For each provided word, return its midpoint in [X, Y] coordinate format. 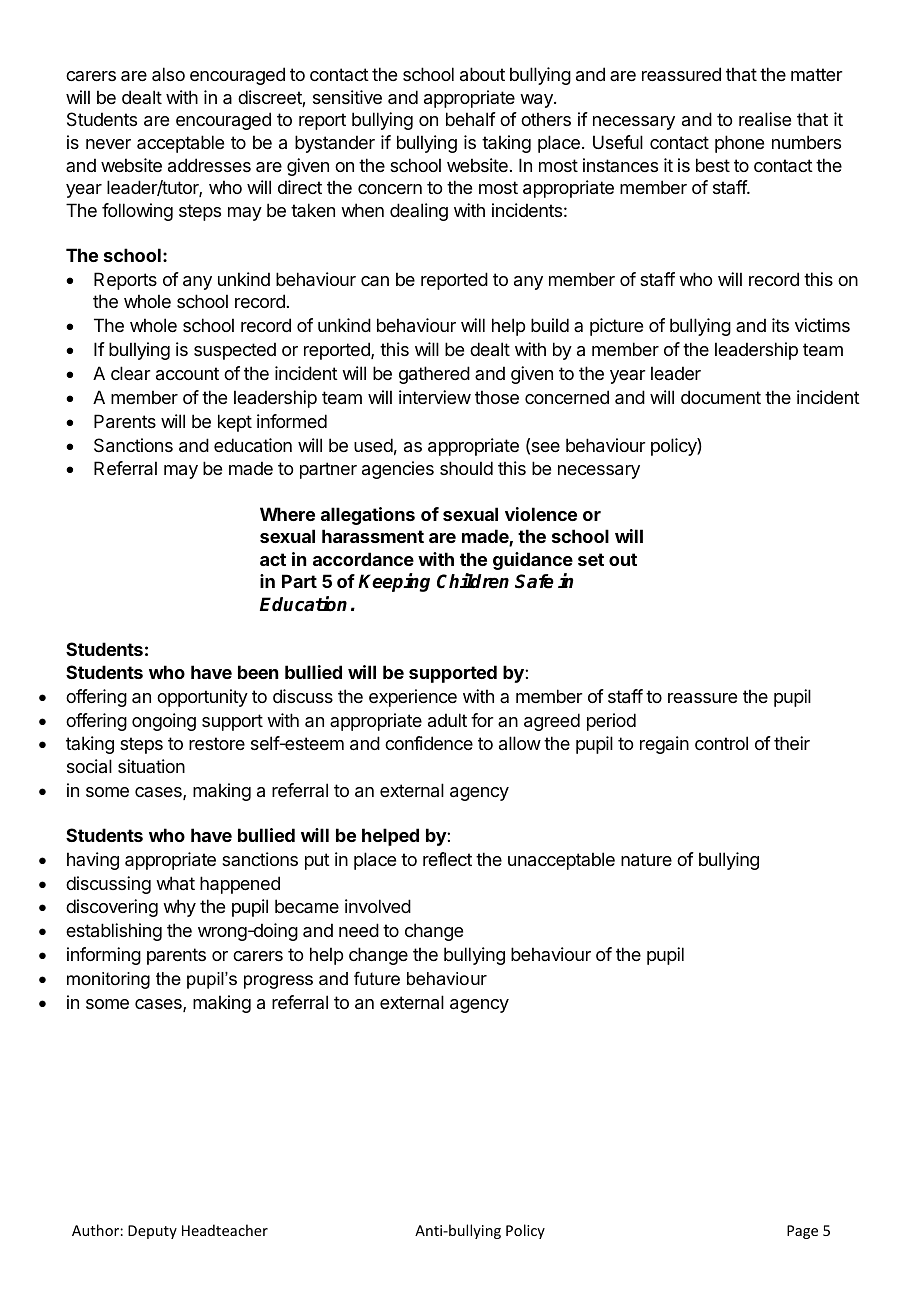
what [175, 883]
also [168, 74]
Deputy [152, 1232]
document [721, 397]
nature [646, 860]
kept [235, 423]
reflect [447, 859]
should [466, 468]
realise [765, 119]
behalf [471, 119]
